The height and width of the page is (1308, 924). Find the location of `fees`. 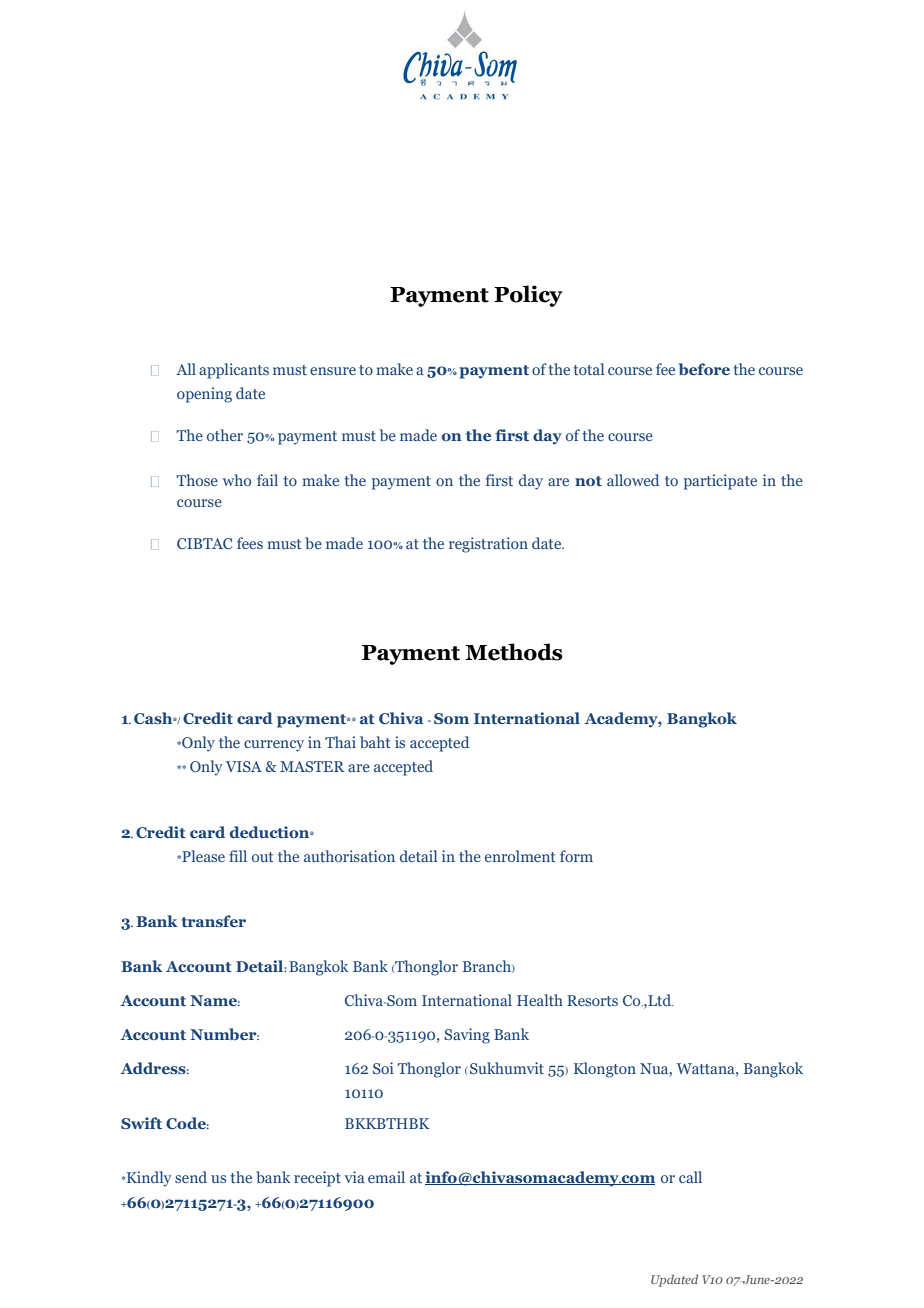

fees is located at coordinates (250, 543).
